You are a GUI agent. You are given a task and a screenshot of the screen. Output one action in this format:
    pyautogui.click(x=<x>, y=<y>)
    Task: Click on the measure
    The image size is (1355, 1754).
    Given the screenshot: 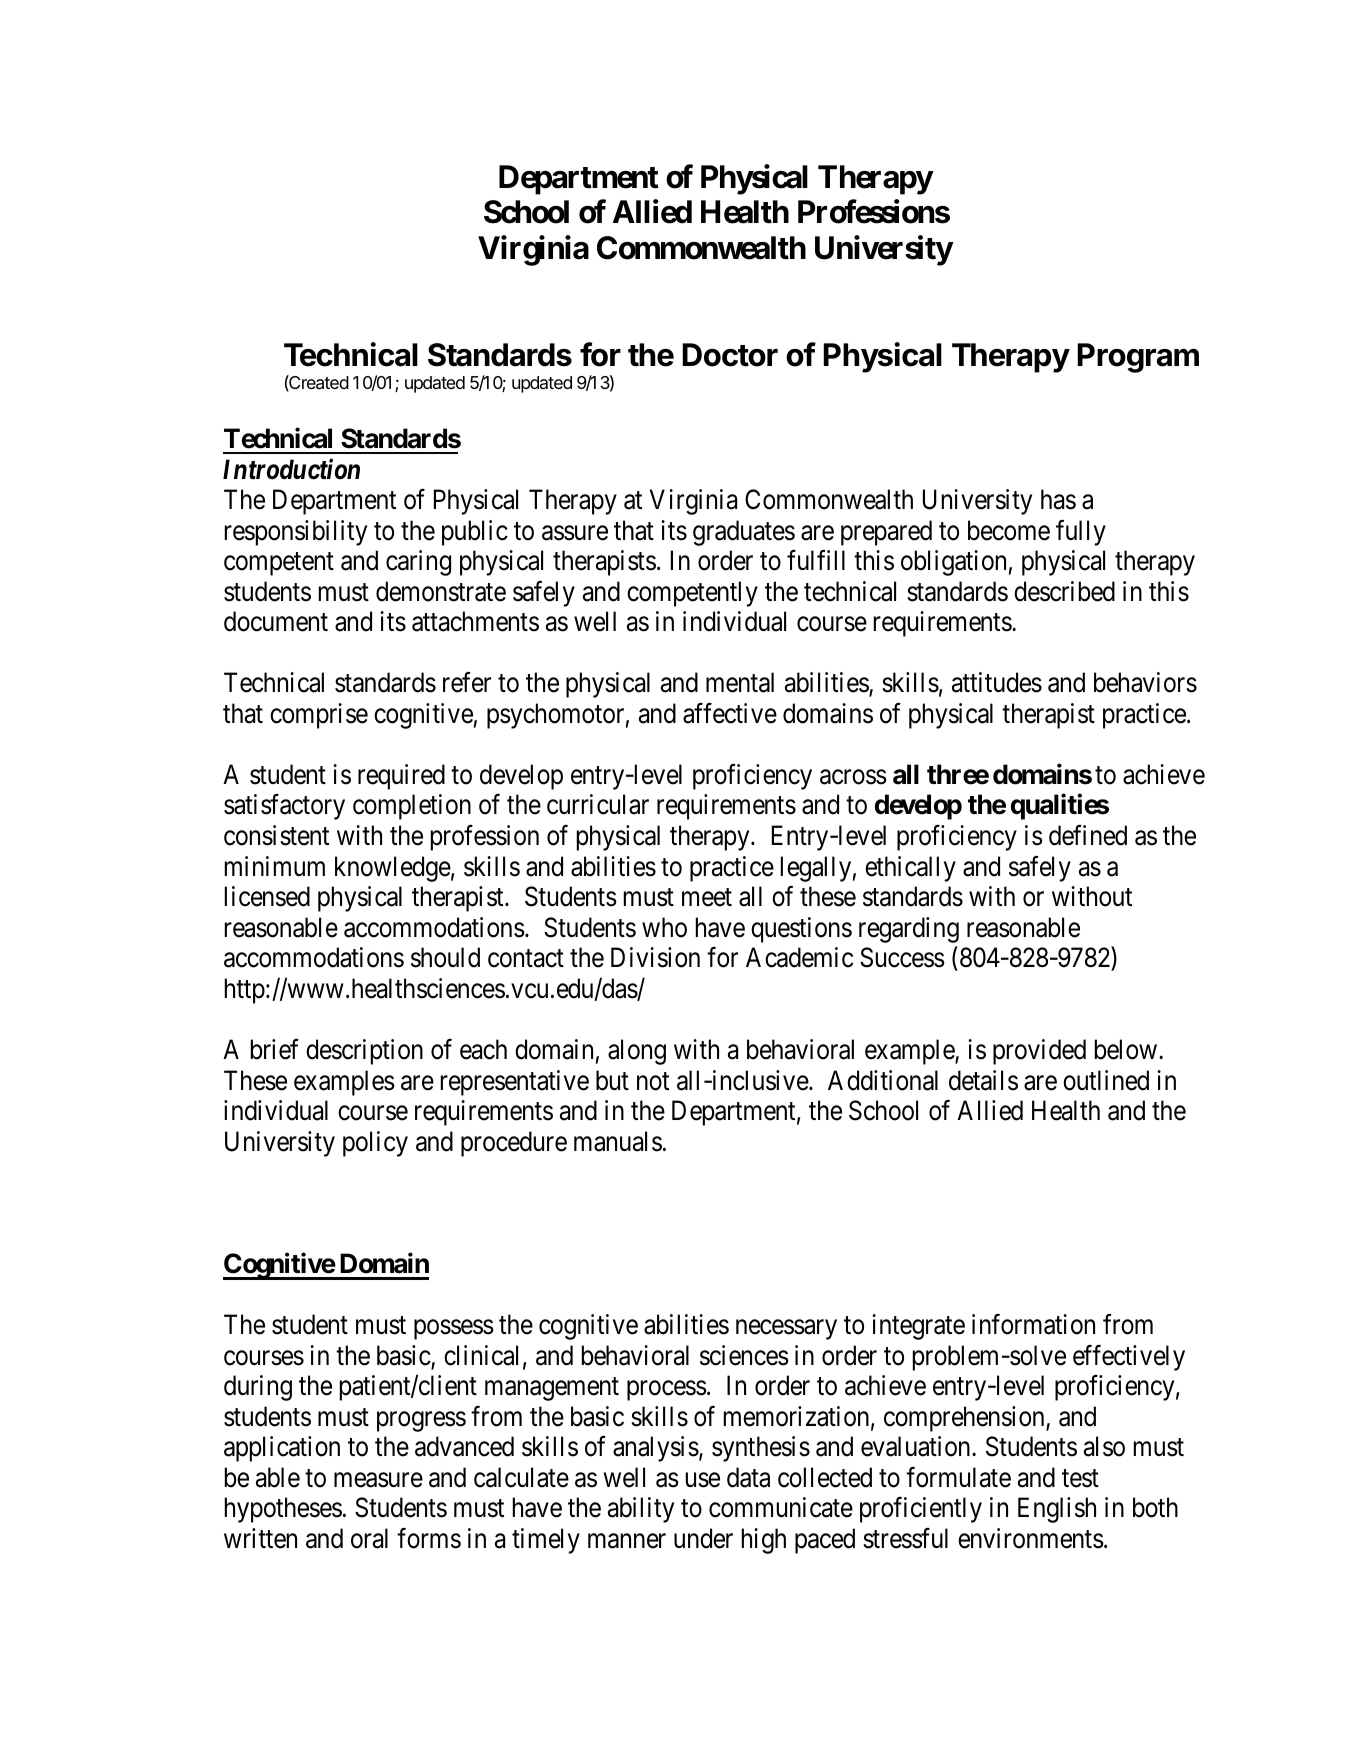 What is the action you would take?
    pyautogui.click(x=378, y=1480)
